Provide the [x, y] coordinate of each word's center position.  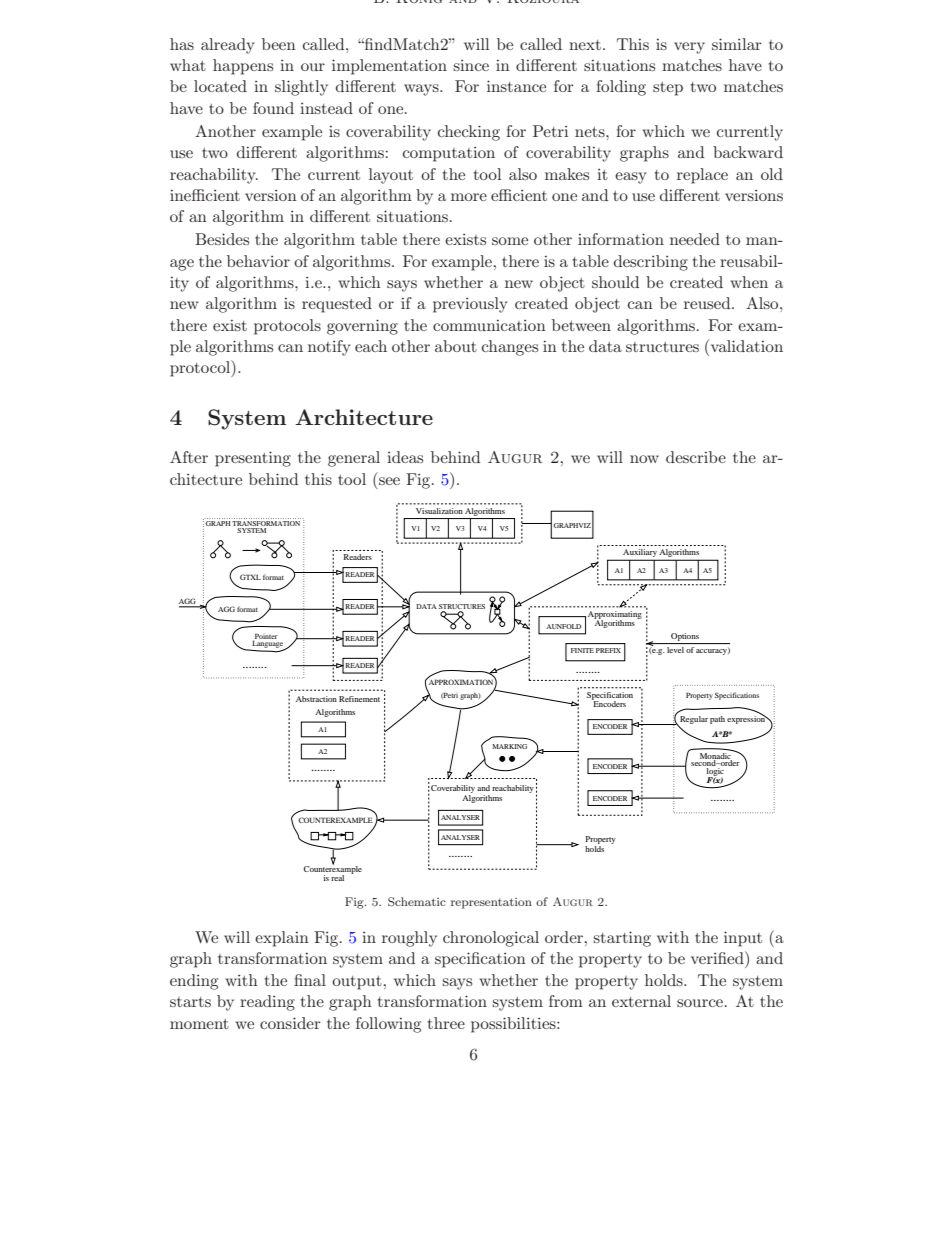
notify [329, 348]
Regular [693, 721]
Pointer [265, 637]
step [668, 89]
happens [243, 67]
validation [745, 345]
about [456, 346]
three [446, 1023]
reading [267, 1003]
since [471, 65]
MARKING [509, 746]
